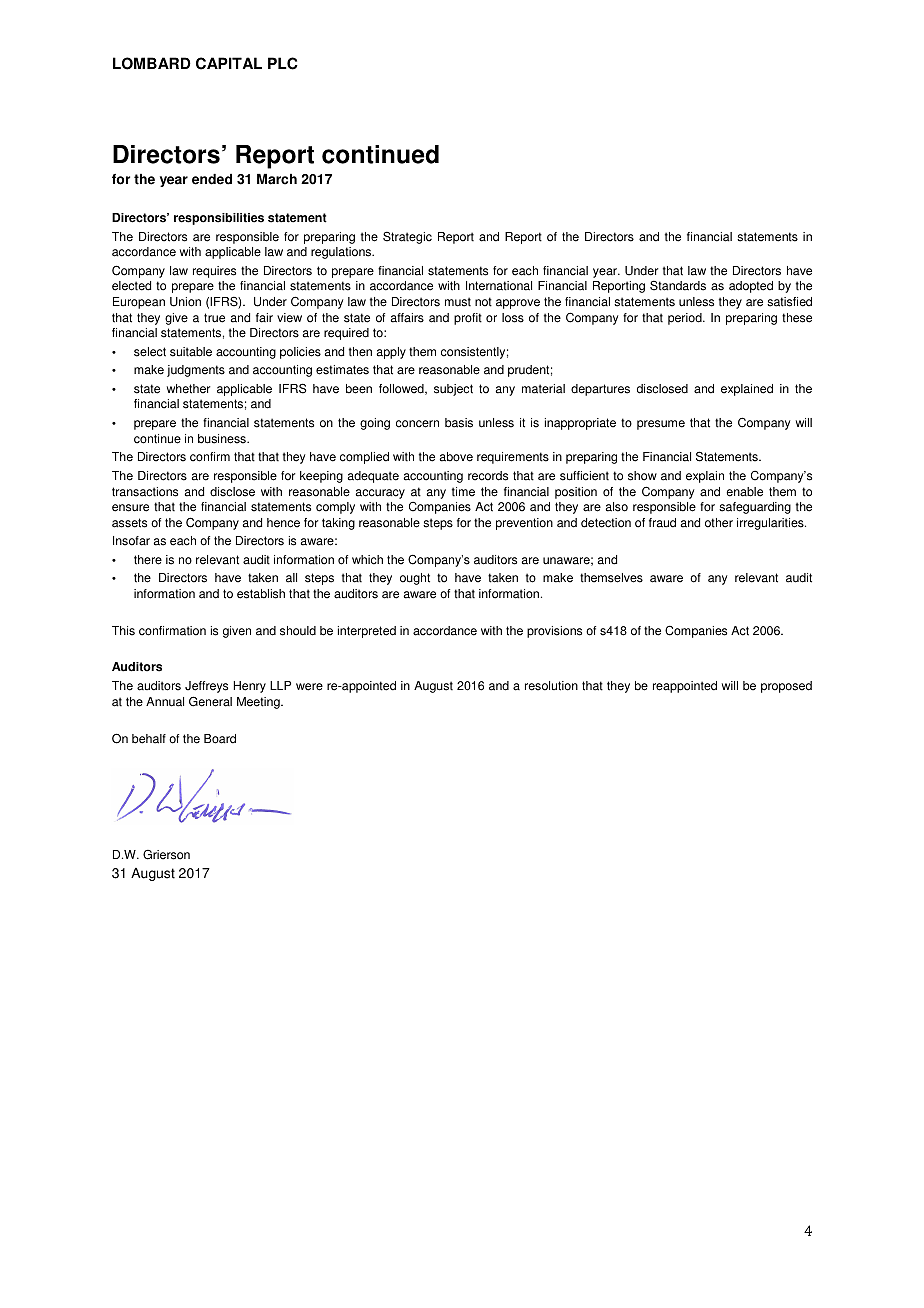 The width and height of the document is (924, 1308). What do you see at coordinates (453, 390) in the document?
I see `subject` at bounding box center [453, 390].
